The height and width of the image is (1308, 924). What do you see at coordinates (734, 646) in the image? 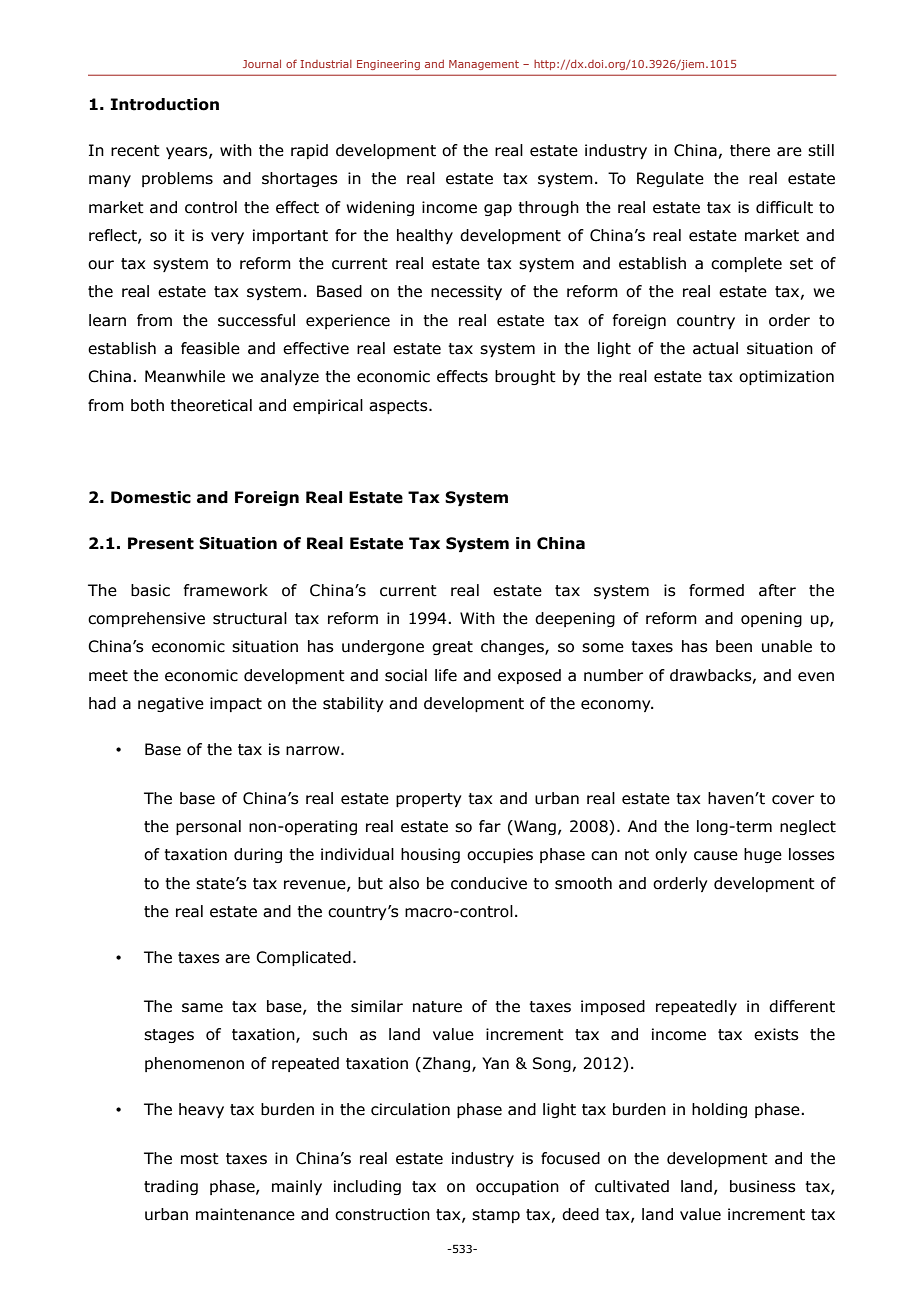
I see `been` at bounding box center [734, 646].
